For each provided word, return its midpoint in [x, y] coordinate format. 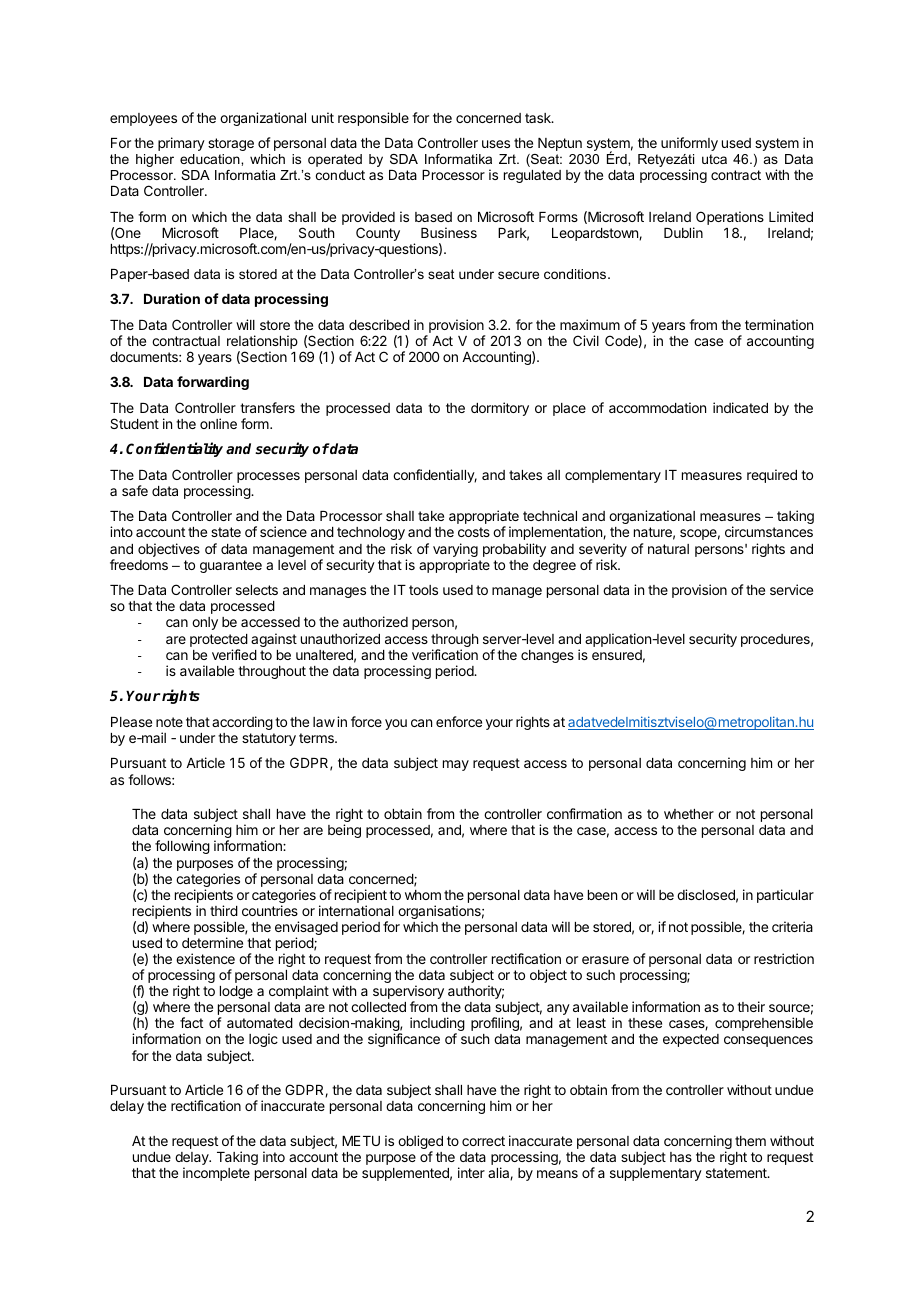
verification [445, 654]
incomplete [216, 1174]
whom [423, 895]
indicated [740, 407]
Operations [730, 219]
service [791, 589]
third [224, 910]
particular [785, 896]
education [211, 159]
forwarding [213, 383]
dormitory [500, 409]
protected [219, 642]
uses [496, 144]
